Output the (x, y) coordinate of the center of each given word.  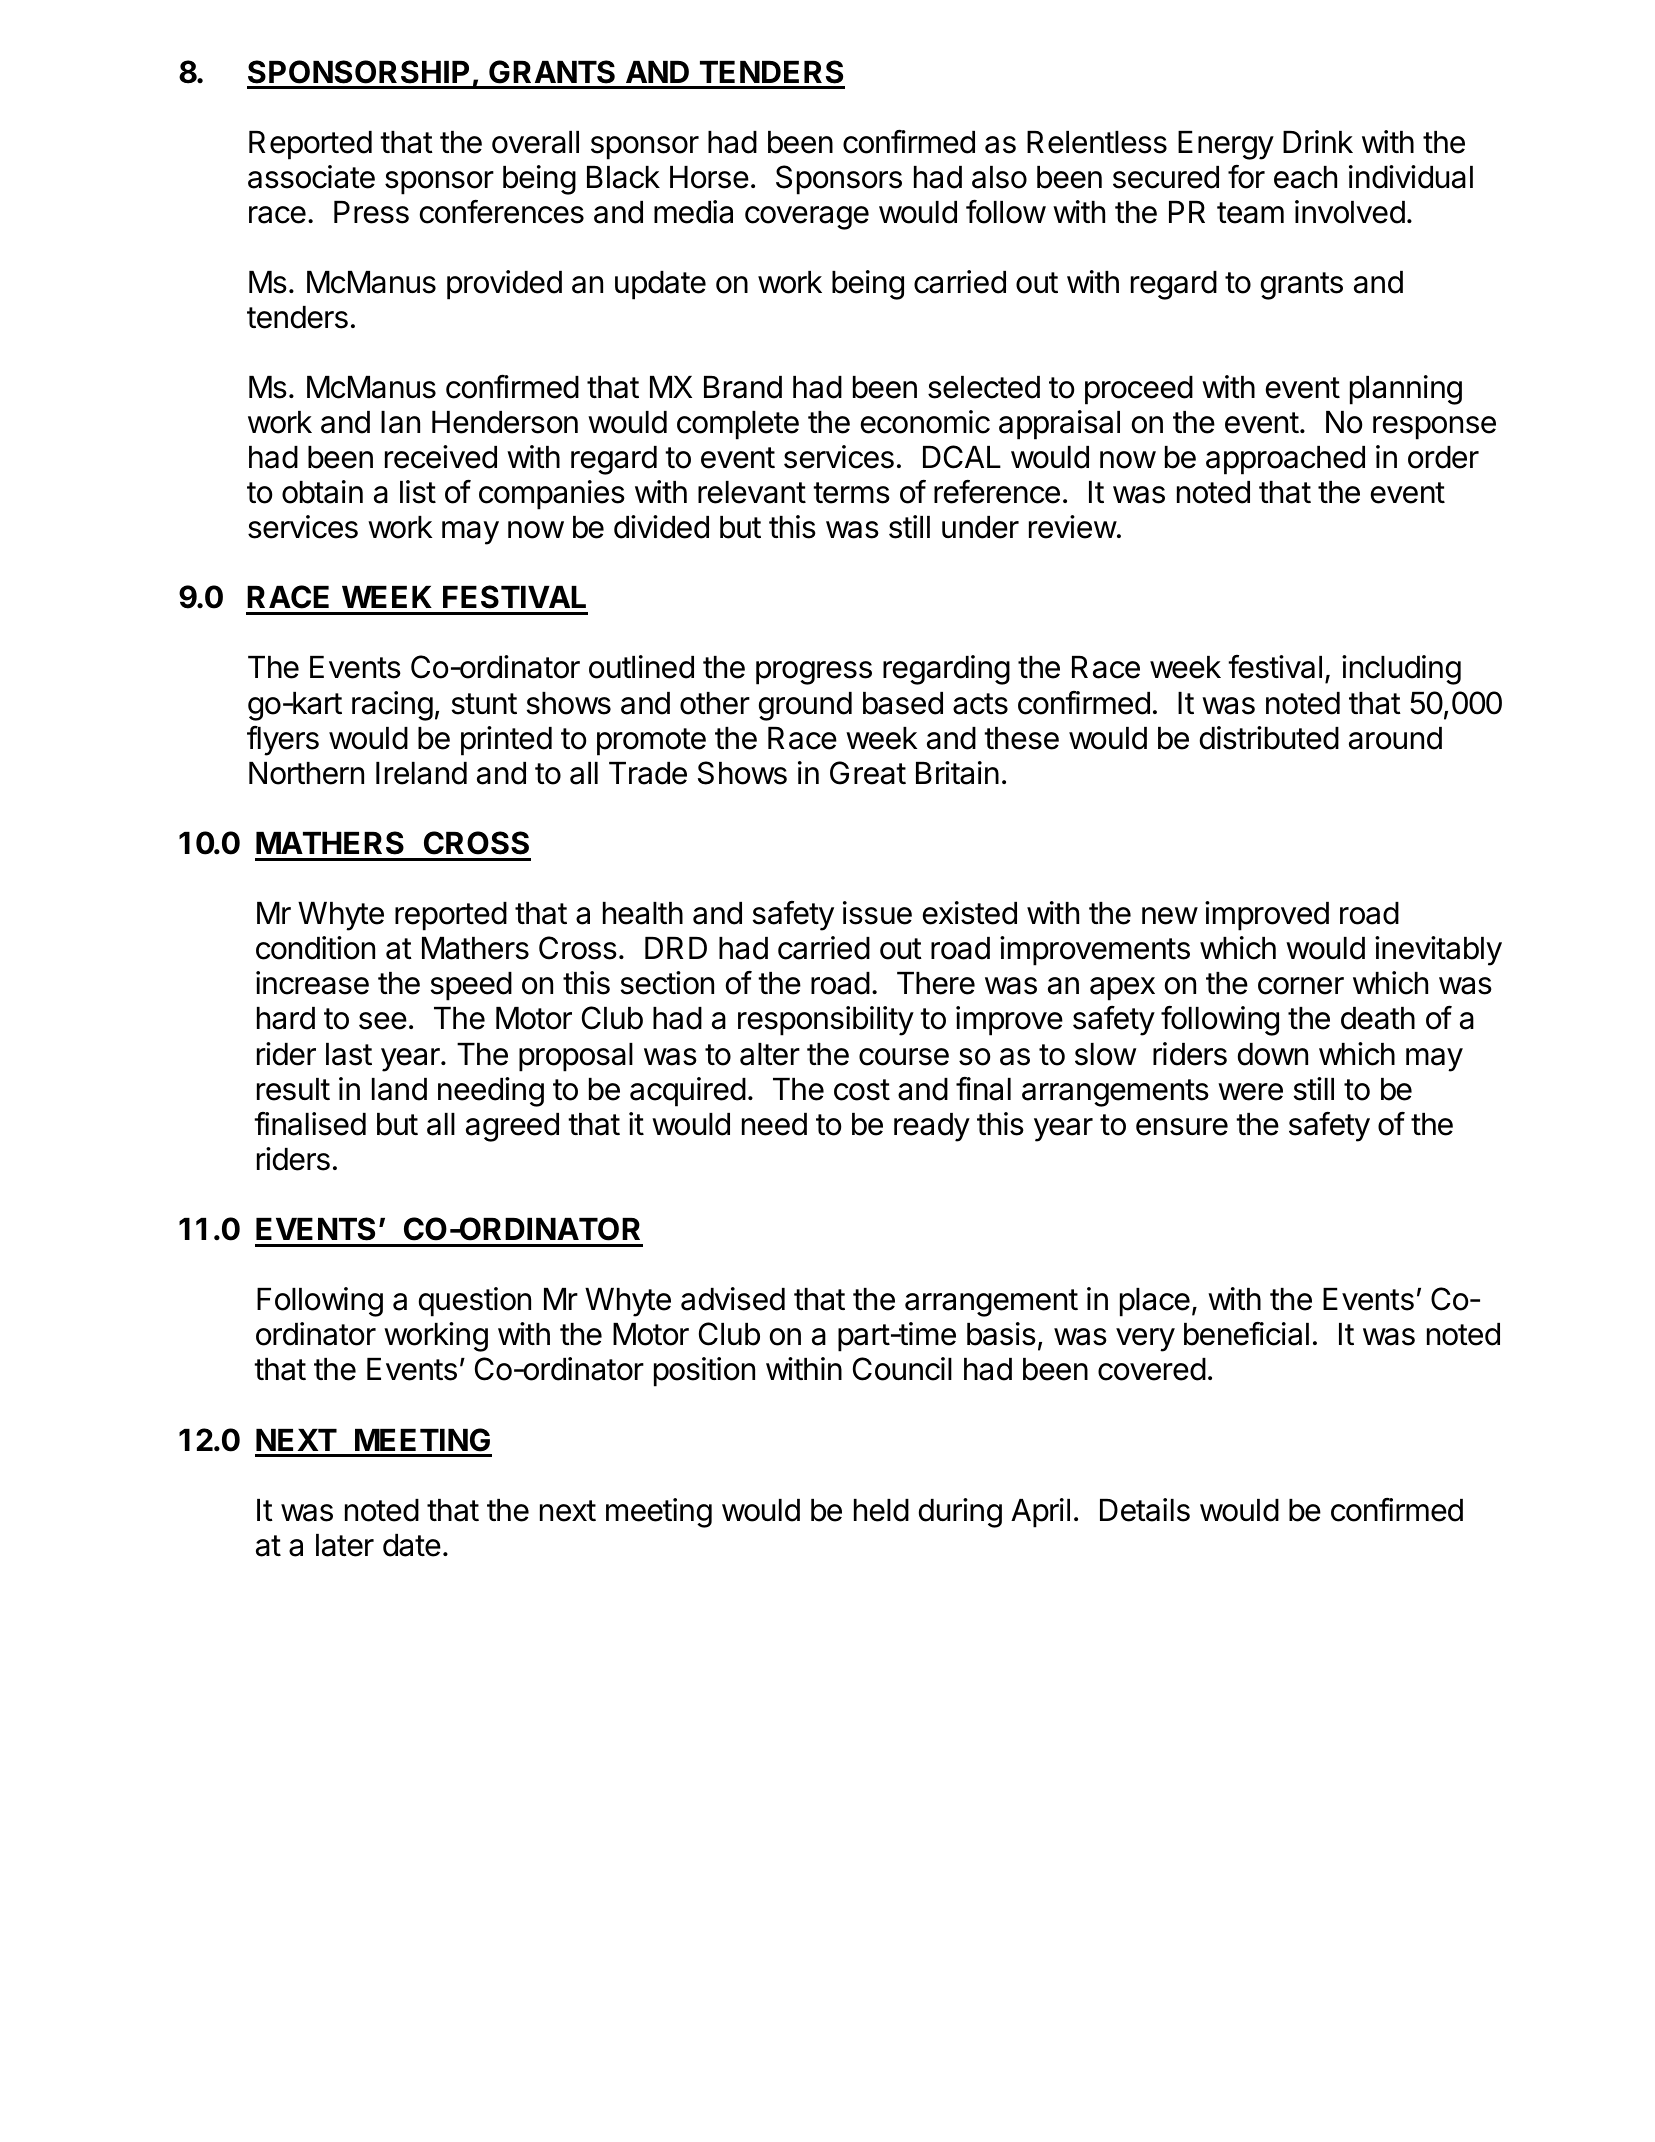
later (345, 1545)
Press (371, 212)
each (1305, 177)
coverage (807, 218)
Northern (306, 773)
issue (877, 913)
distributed (1269, 738)
